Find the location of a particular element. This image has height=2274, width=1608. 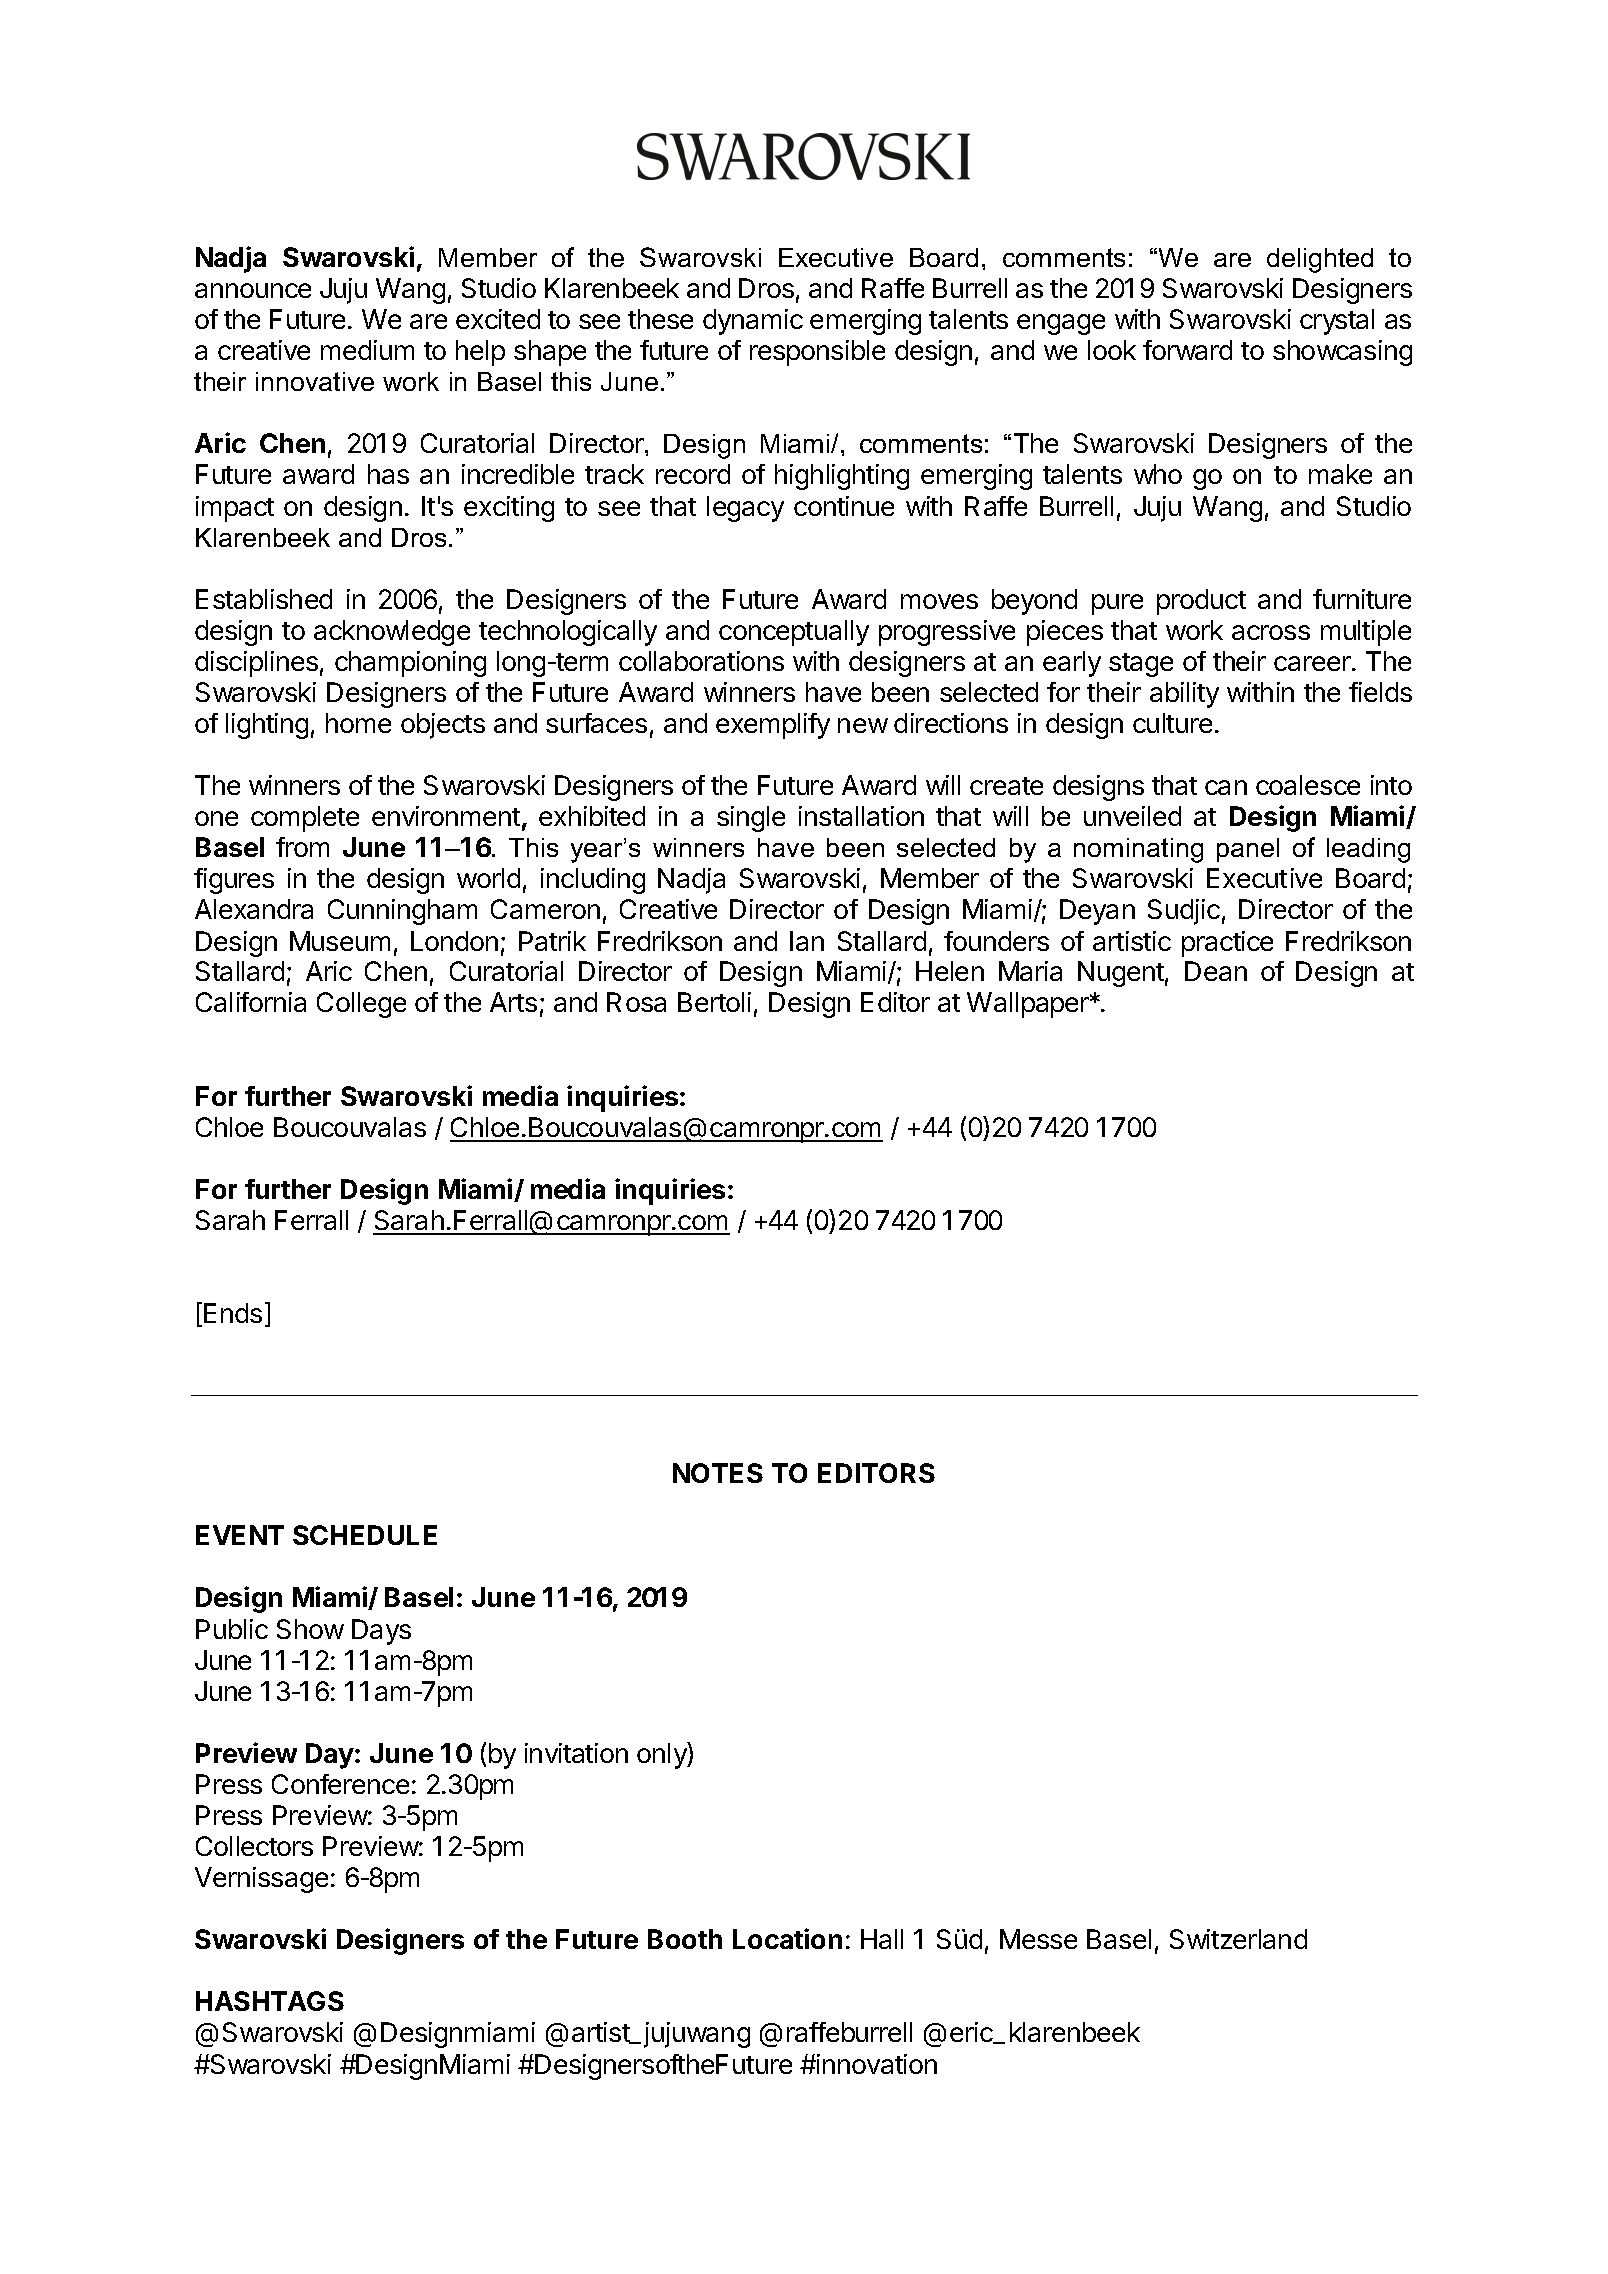

HASHTAGS is located at coordinates (270, 2001).
